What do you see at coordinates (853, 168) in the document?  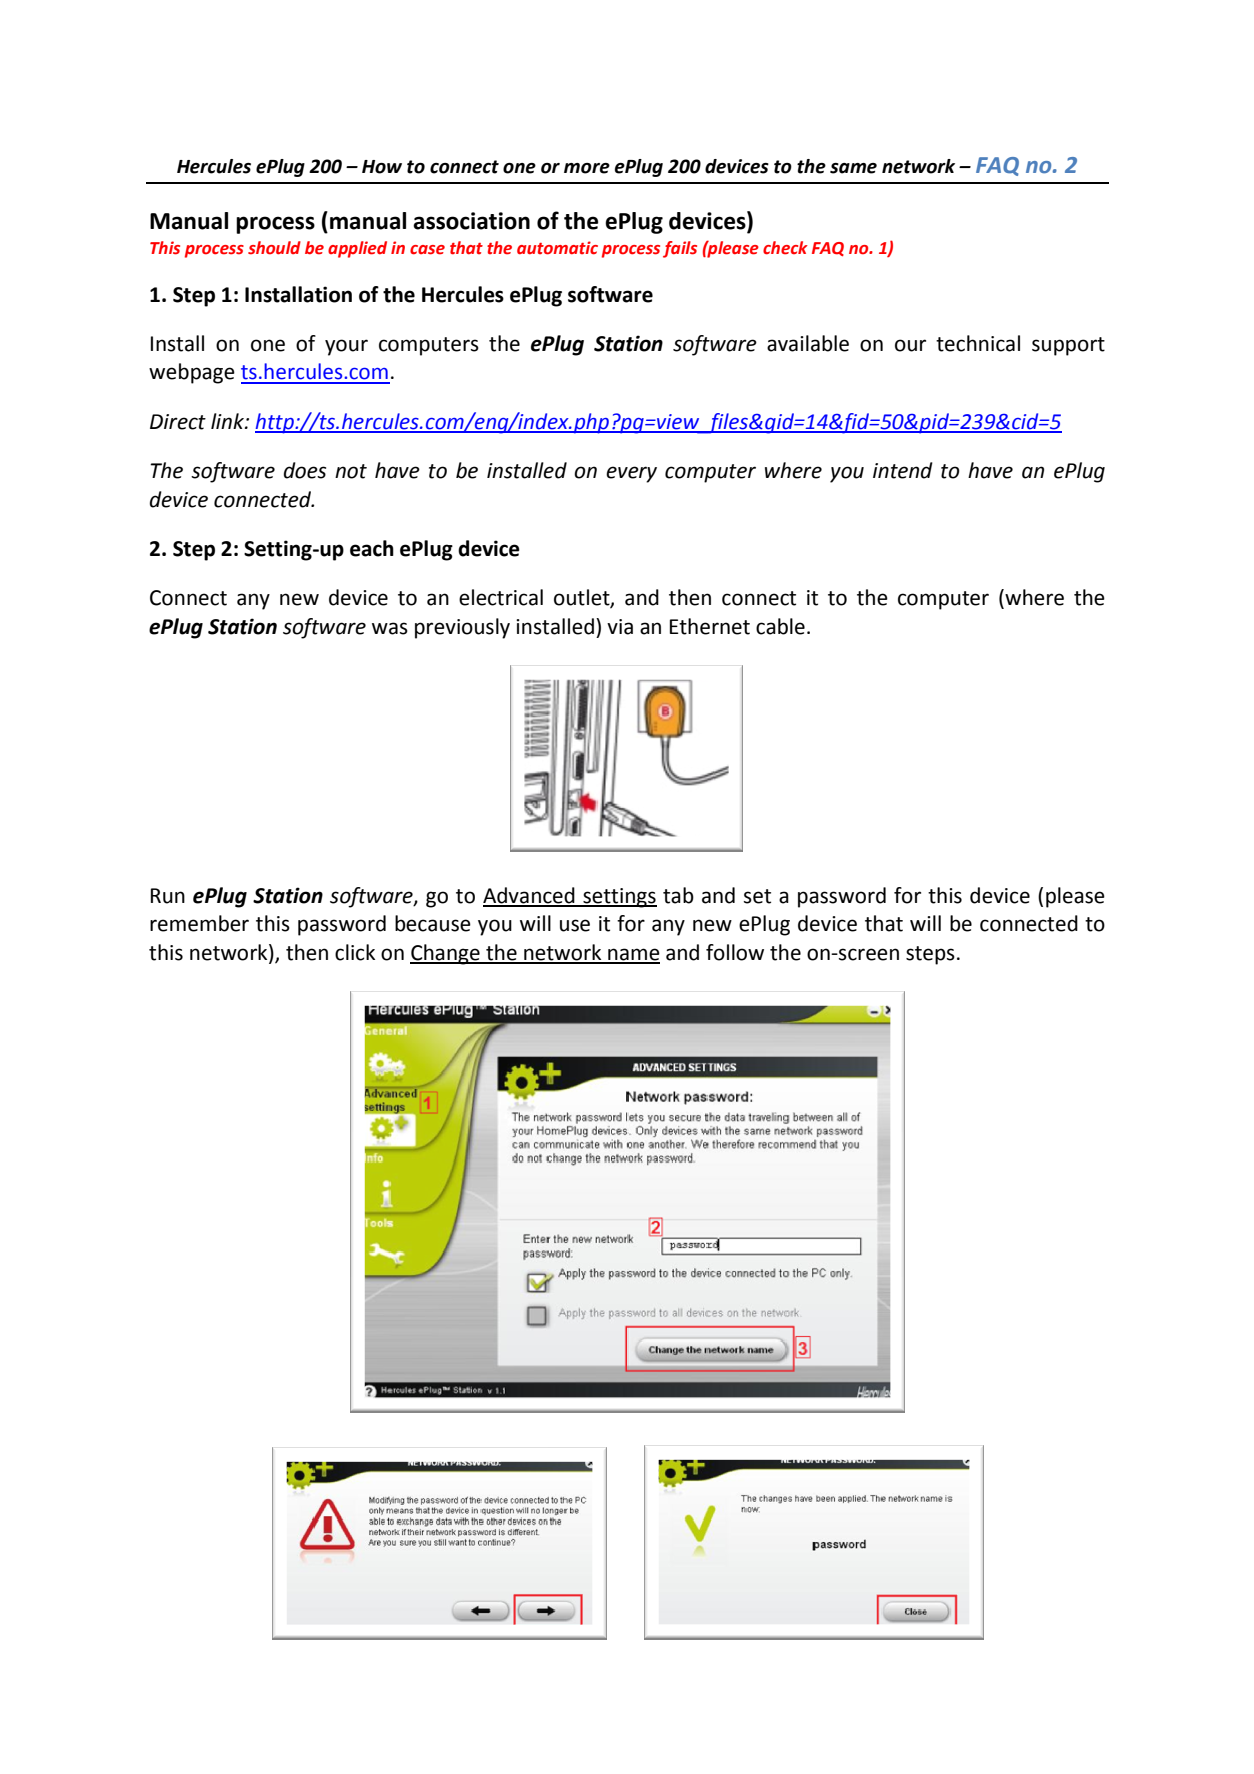 I see `same` at bounding box center [853, 168].
